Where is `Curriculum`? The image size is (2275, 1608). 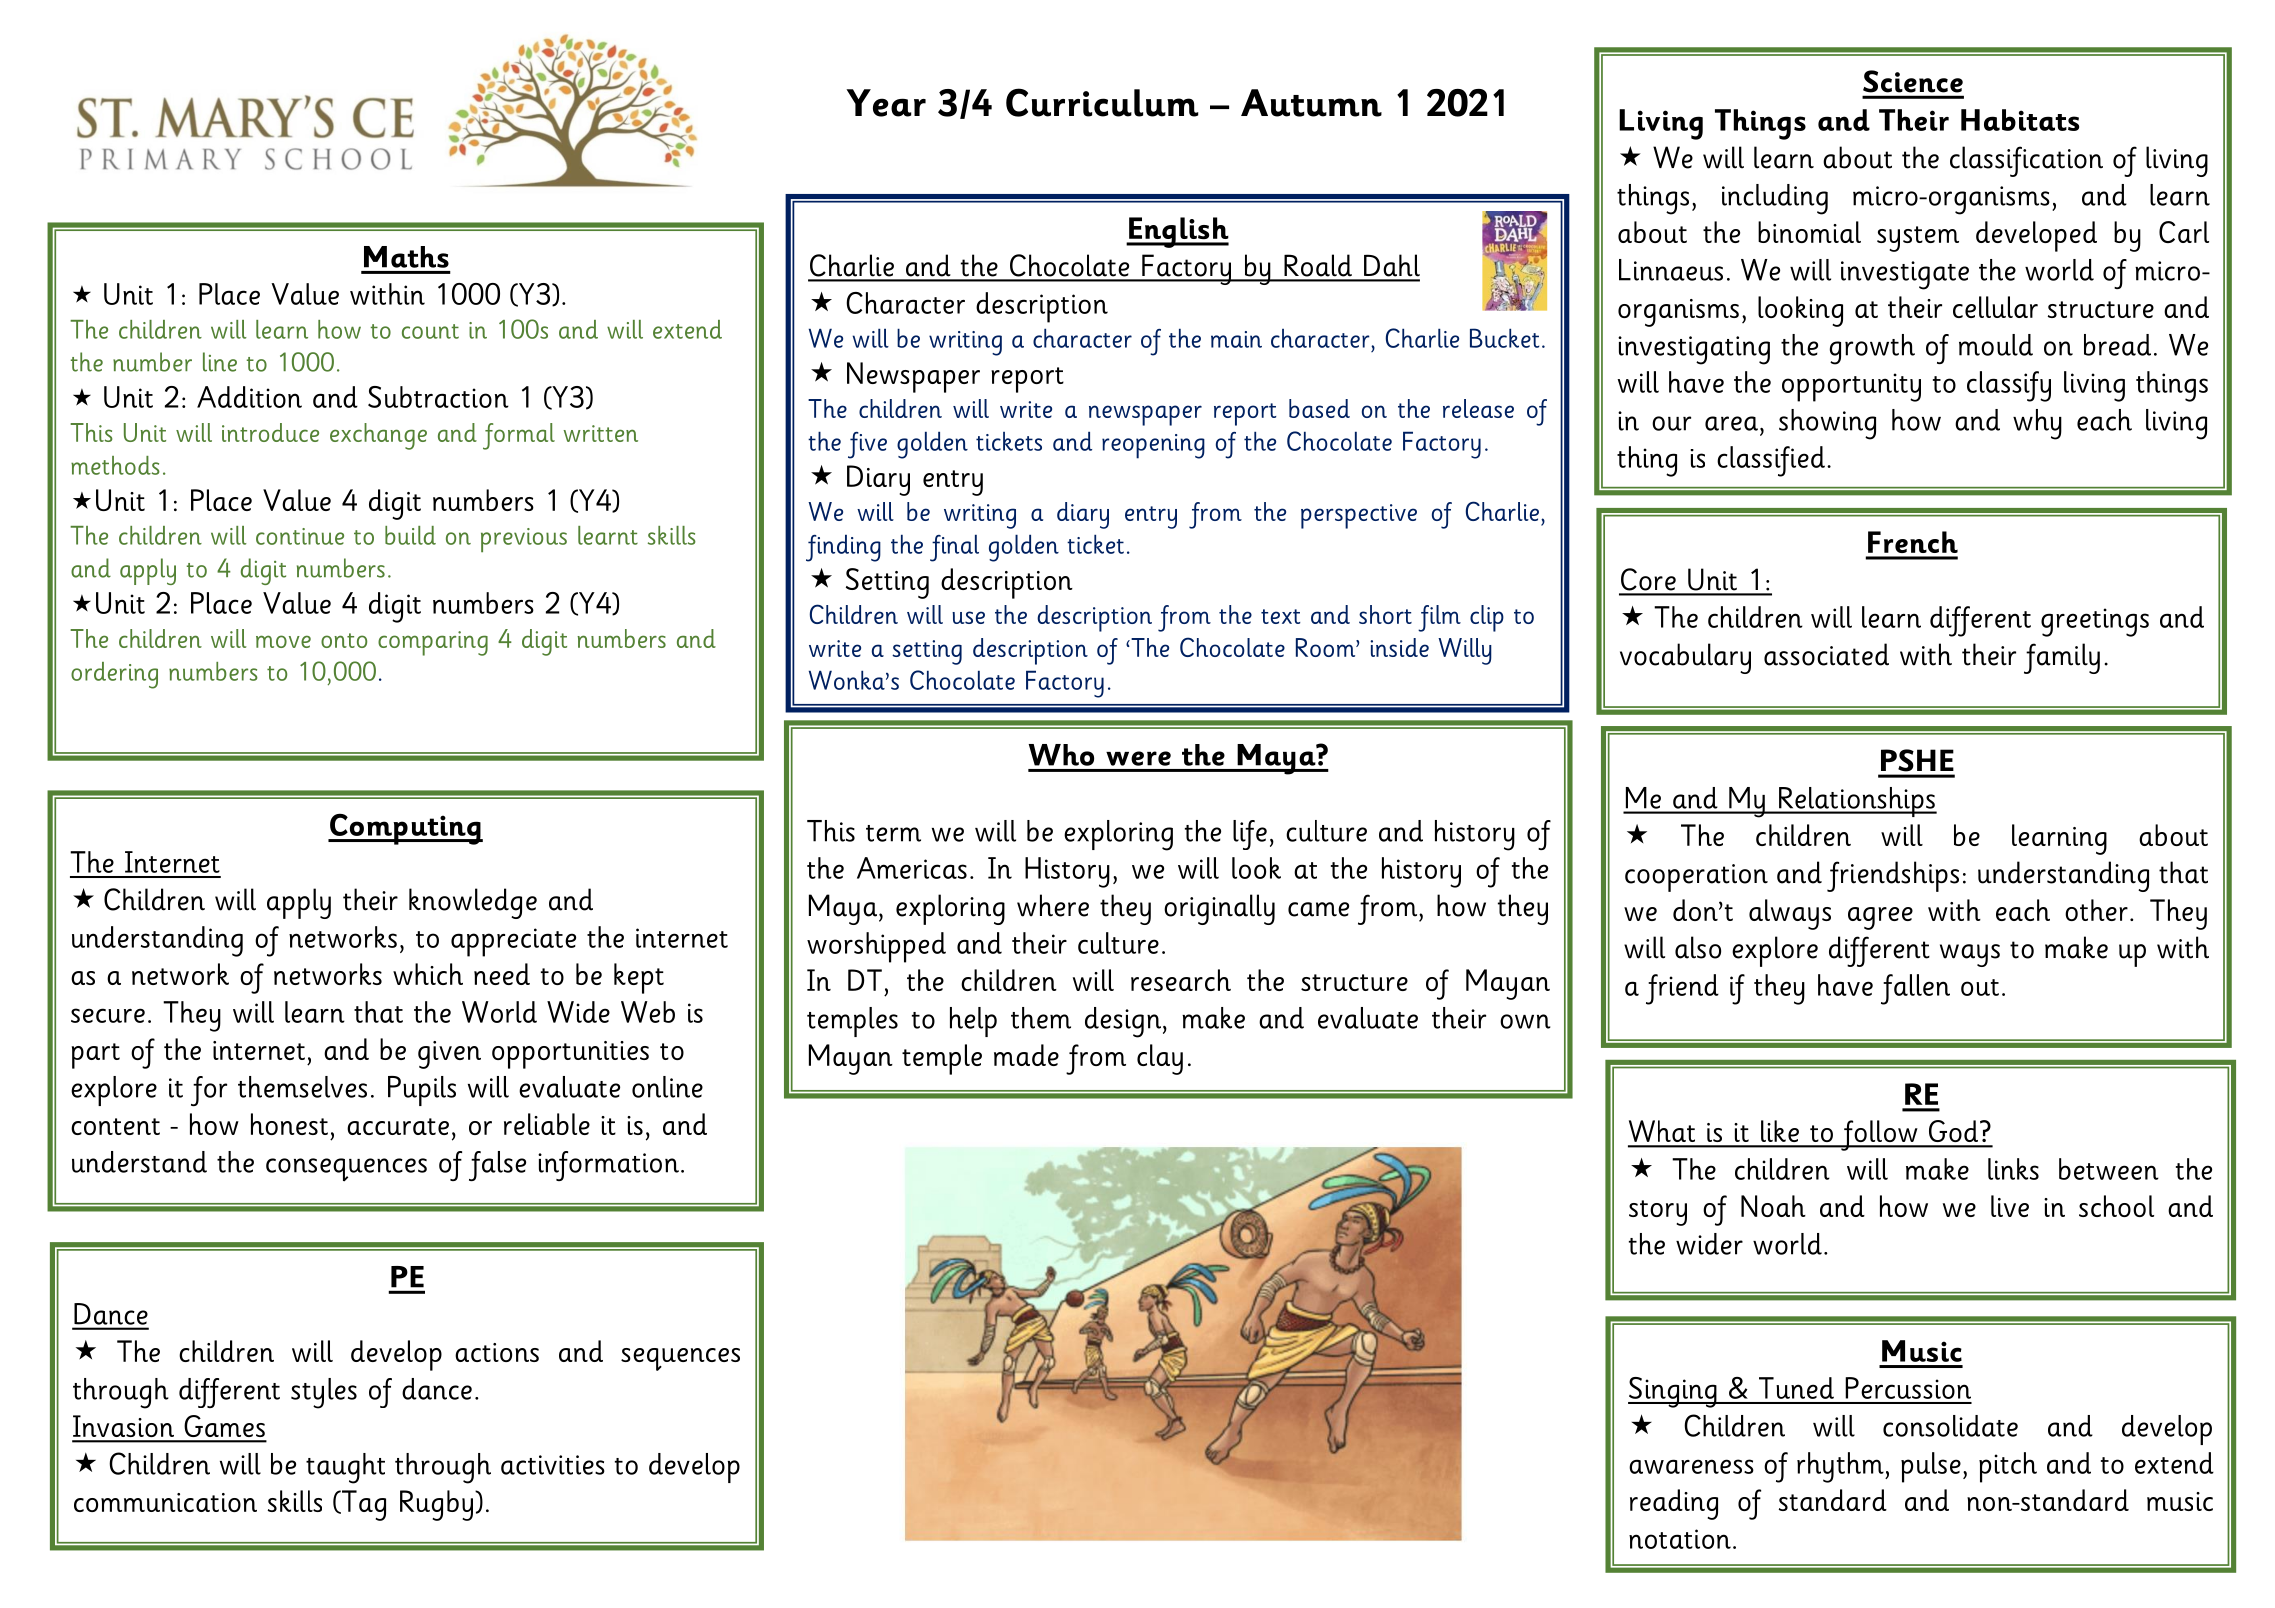 Curriculum is located at coordinates (1102, 102).
